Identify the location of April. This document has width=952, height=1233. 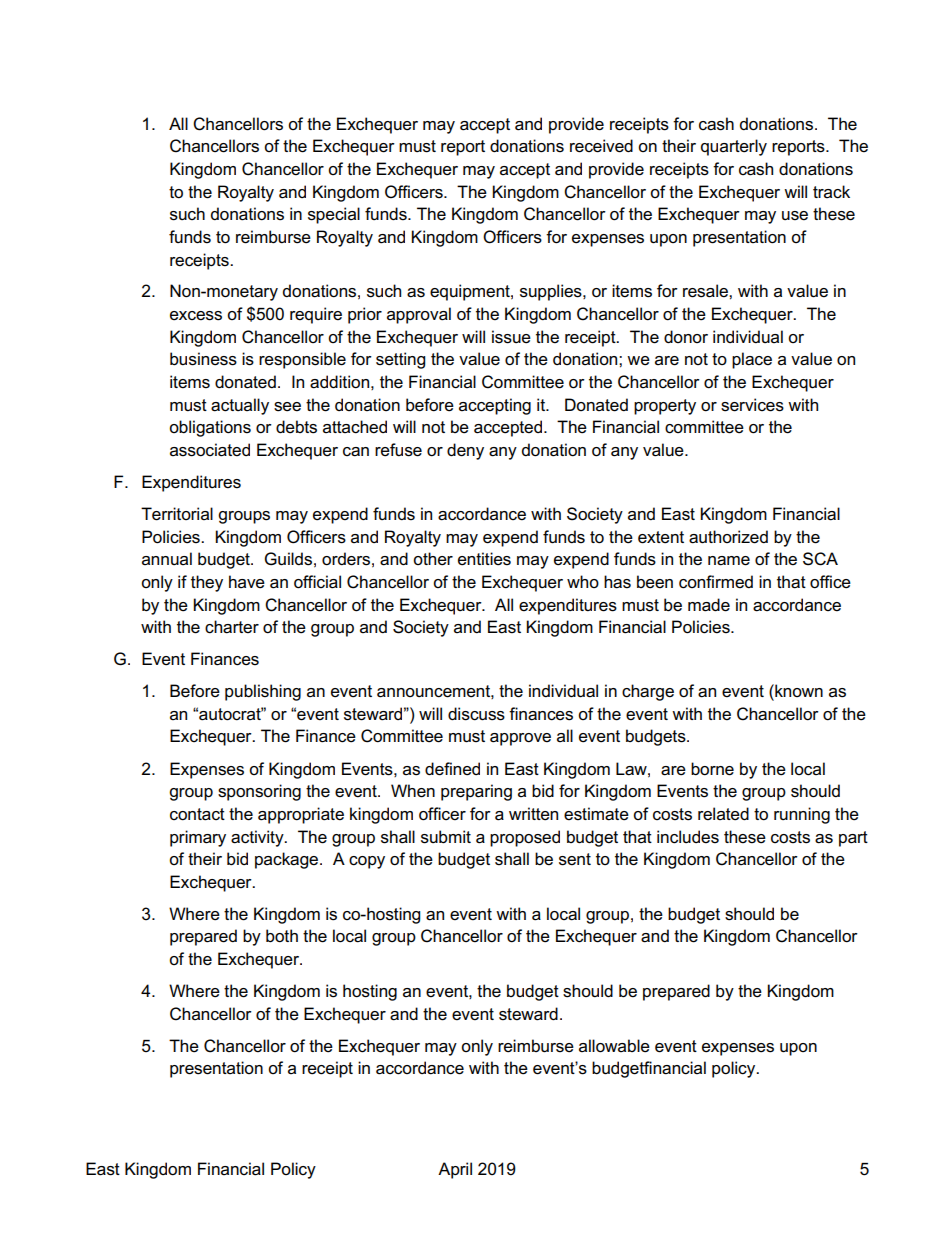
(455, 1170).
